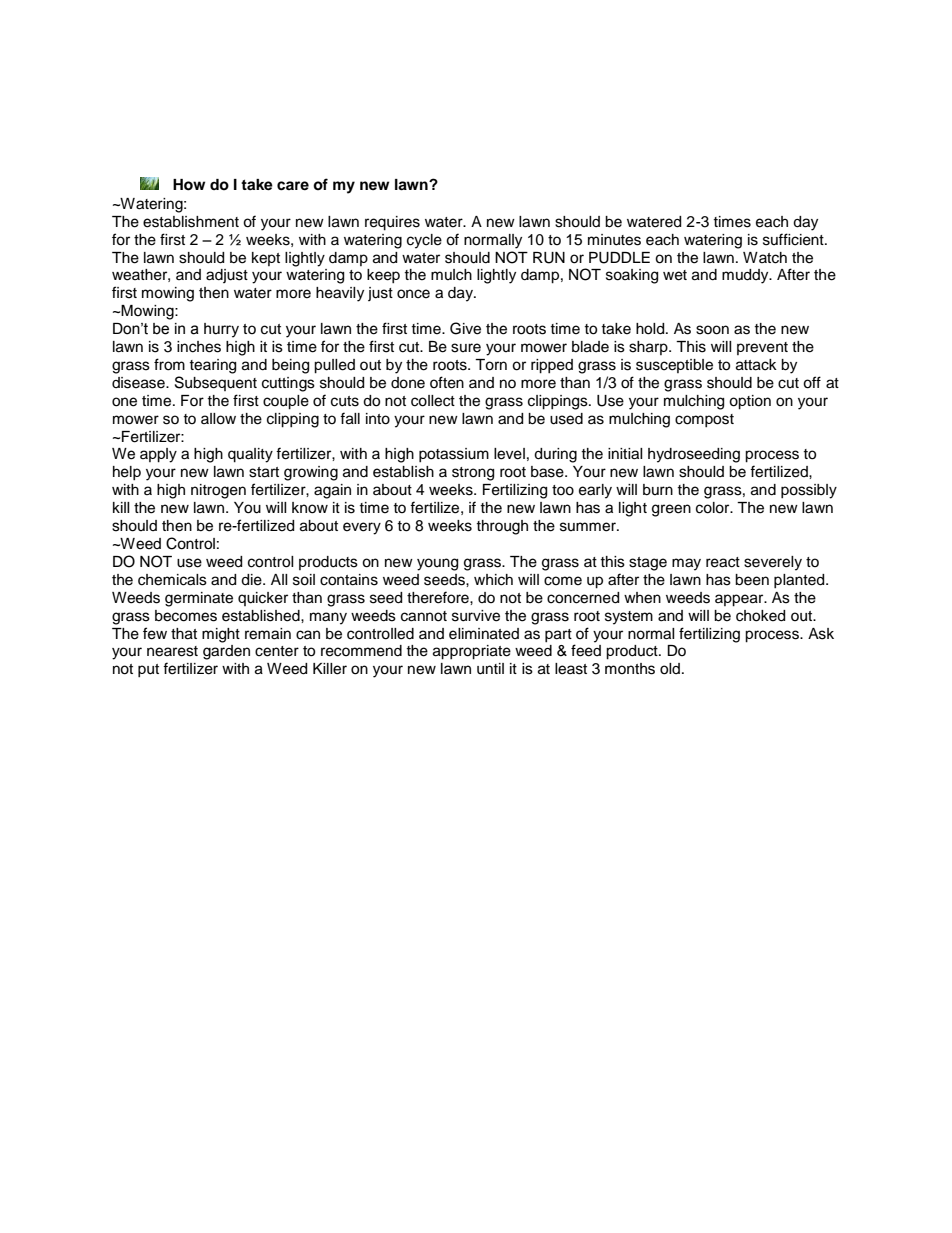  What do you see at coordinates (218, 491) in the image?
I see `nitrogen` at bounding box center [218, 491].
